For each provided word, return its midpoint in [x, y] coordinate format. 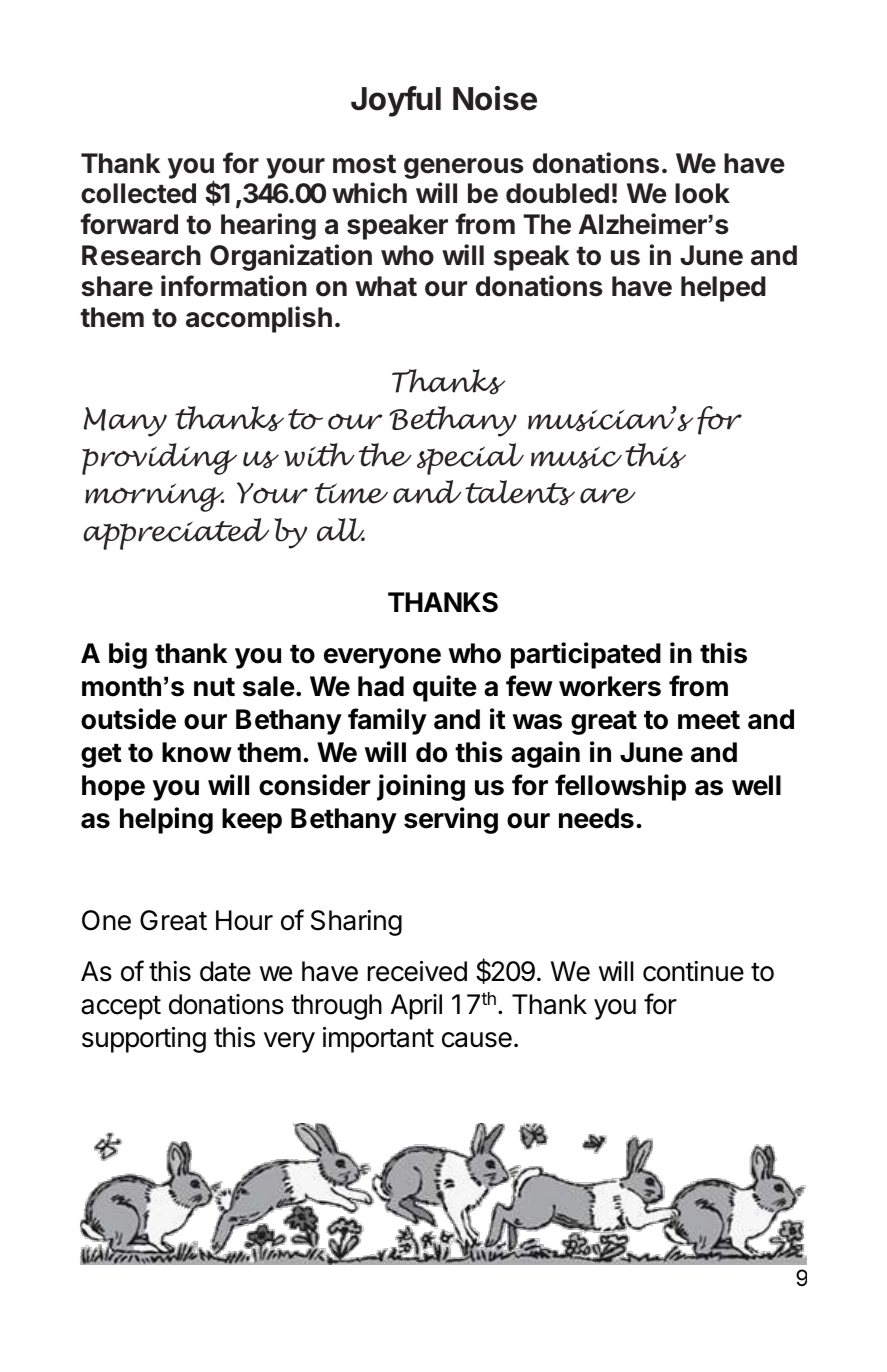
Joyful [396, 101]
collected [138, 193]
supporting [144, 1040]
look [702, 193]
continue [693, 971]
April [416, 1007]
